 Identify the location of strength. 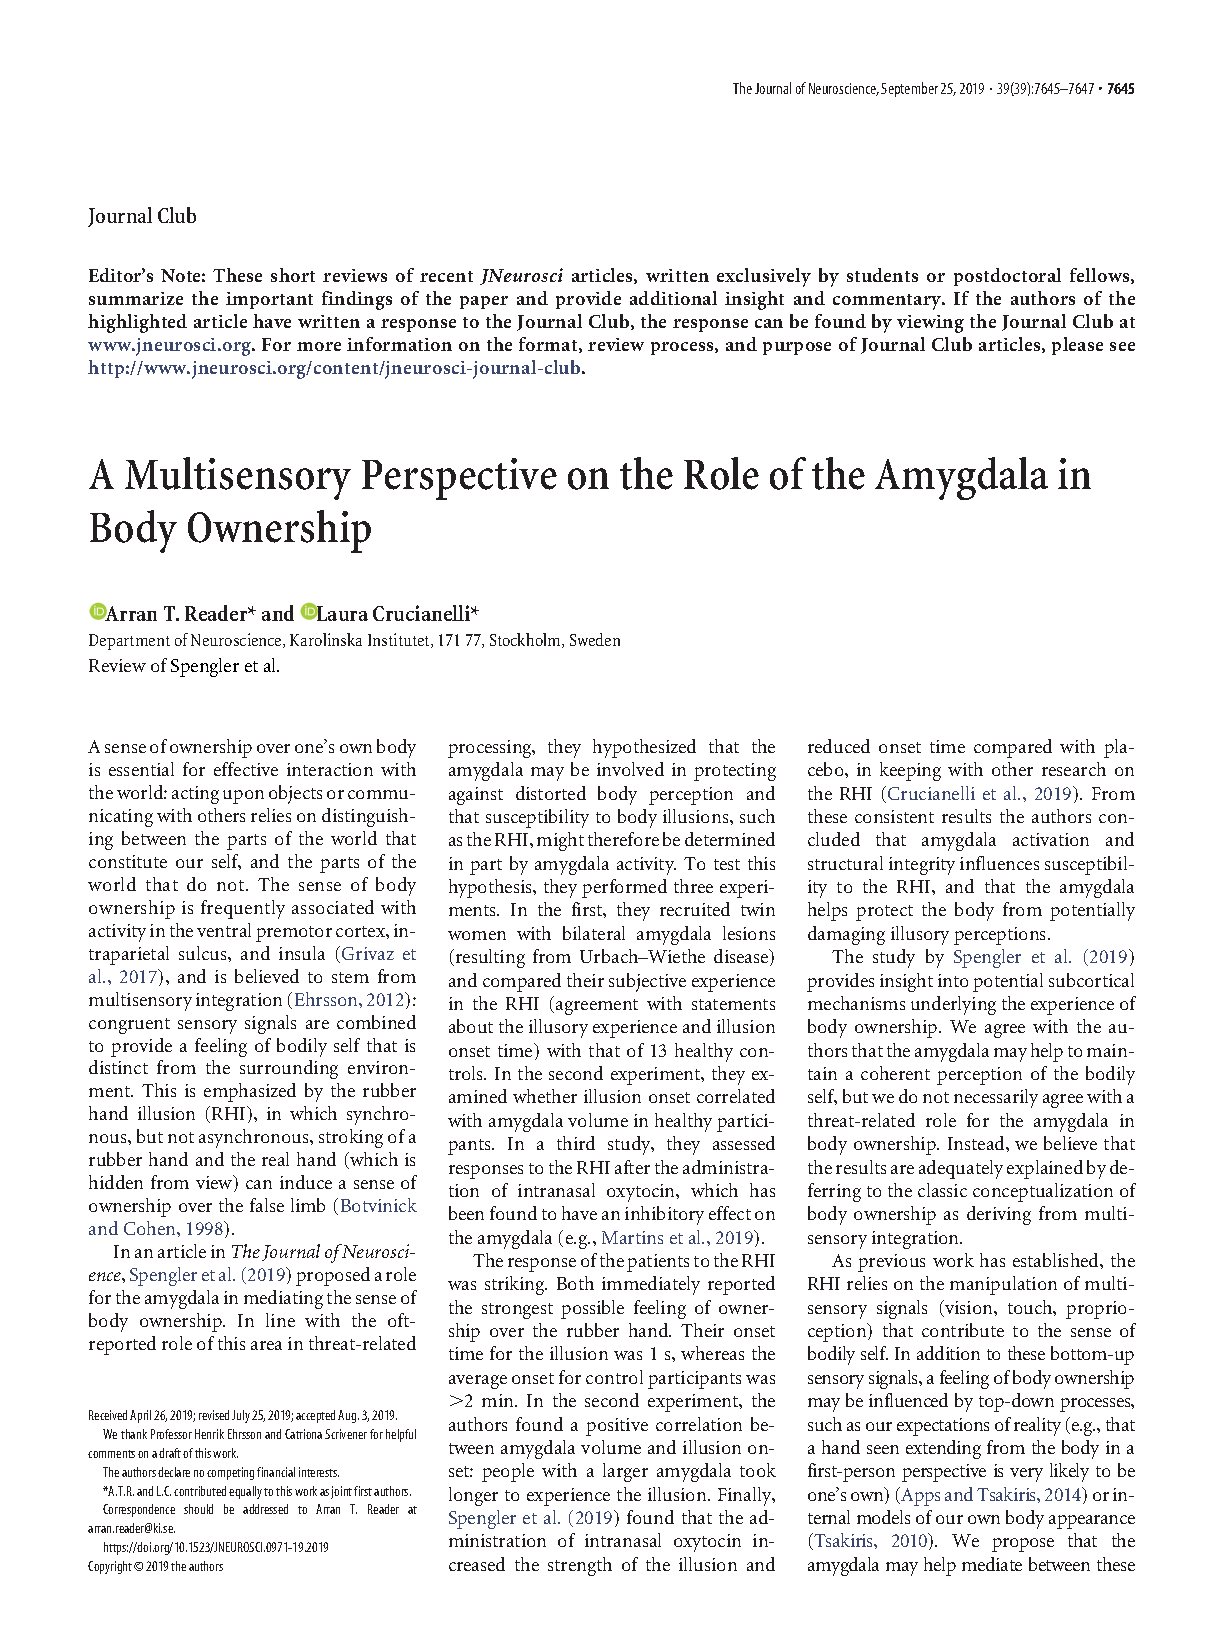
(580, 1566).
